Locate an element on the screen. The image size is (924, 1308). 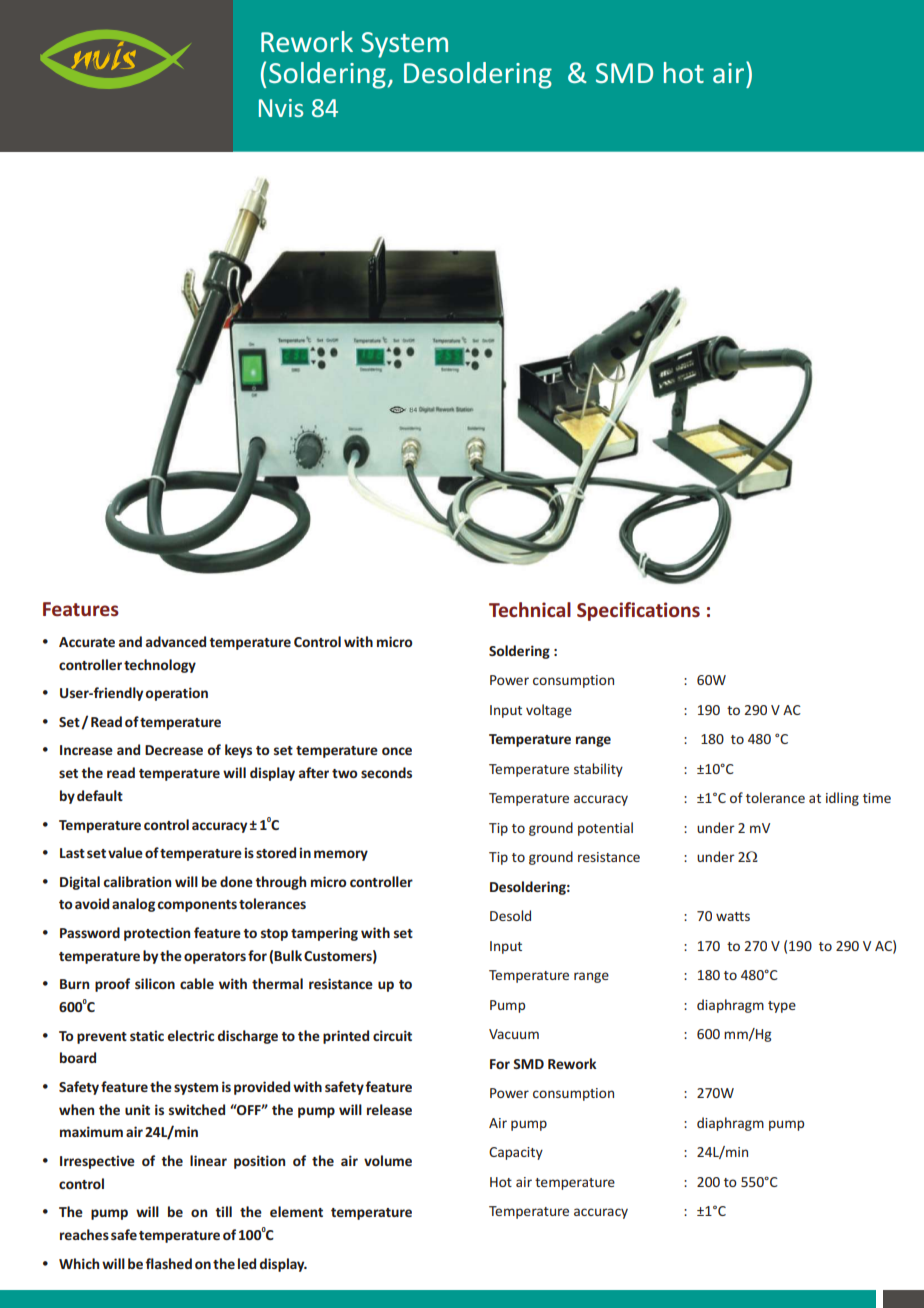
Vacuum is located at coordinates (514, 1034).
